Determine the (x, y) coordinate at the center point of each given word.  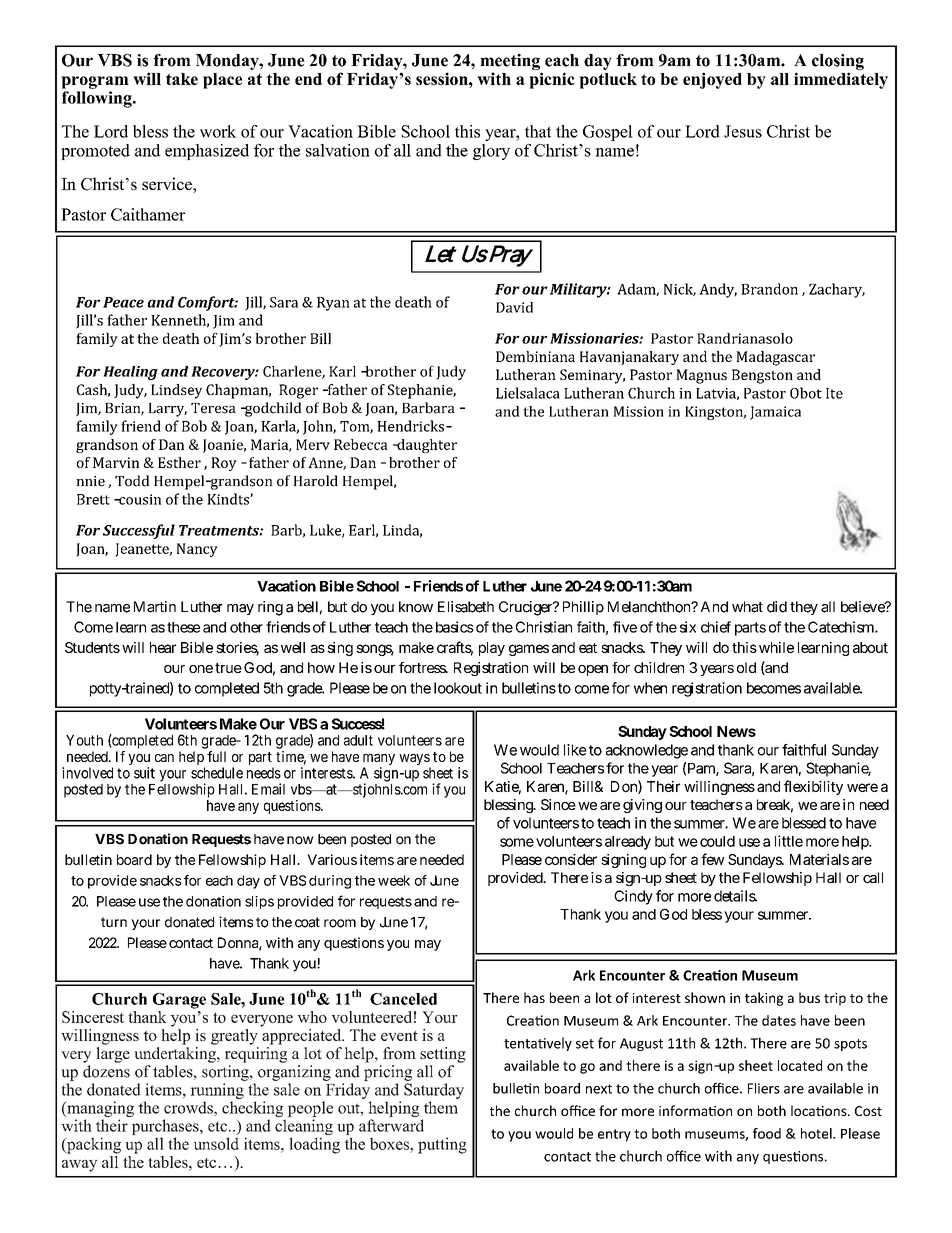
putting (442, 1145)
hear (163, 647)
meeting (510, 62)
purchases (166, 1128)
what (747, 607)
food (767, 1133)
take (182, 79)
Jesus (743, 131)
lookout (458, 688)
